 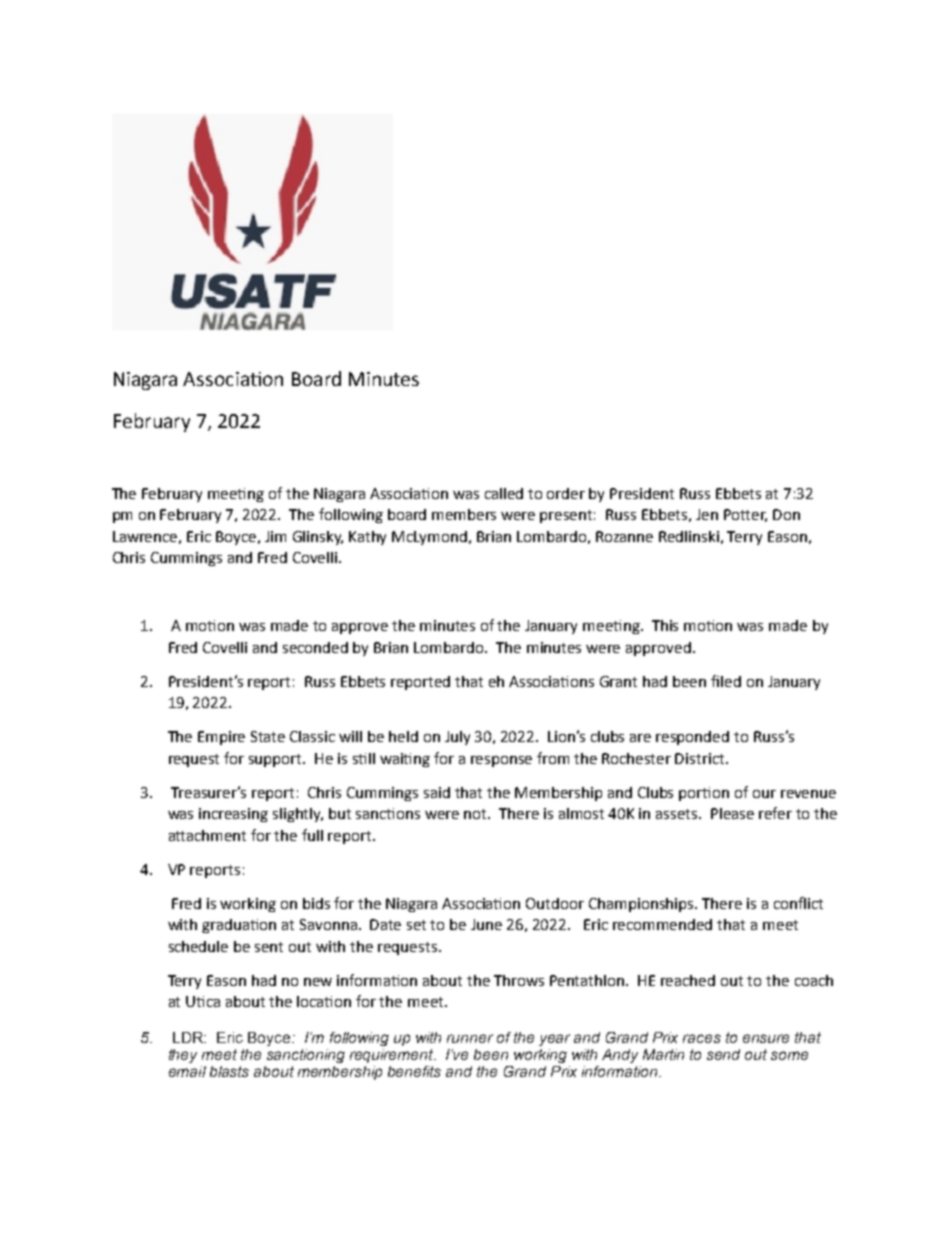 What do you see at coordinates (486, 924) in the screenshot?
I see `June` at bounding box center [486, 924].
